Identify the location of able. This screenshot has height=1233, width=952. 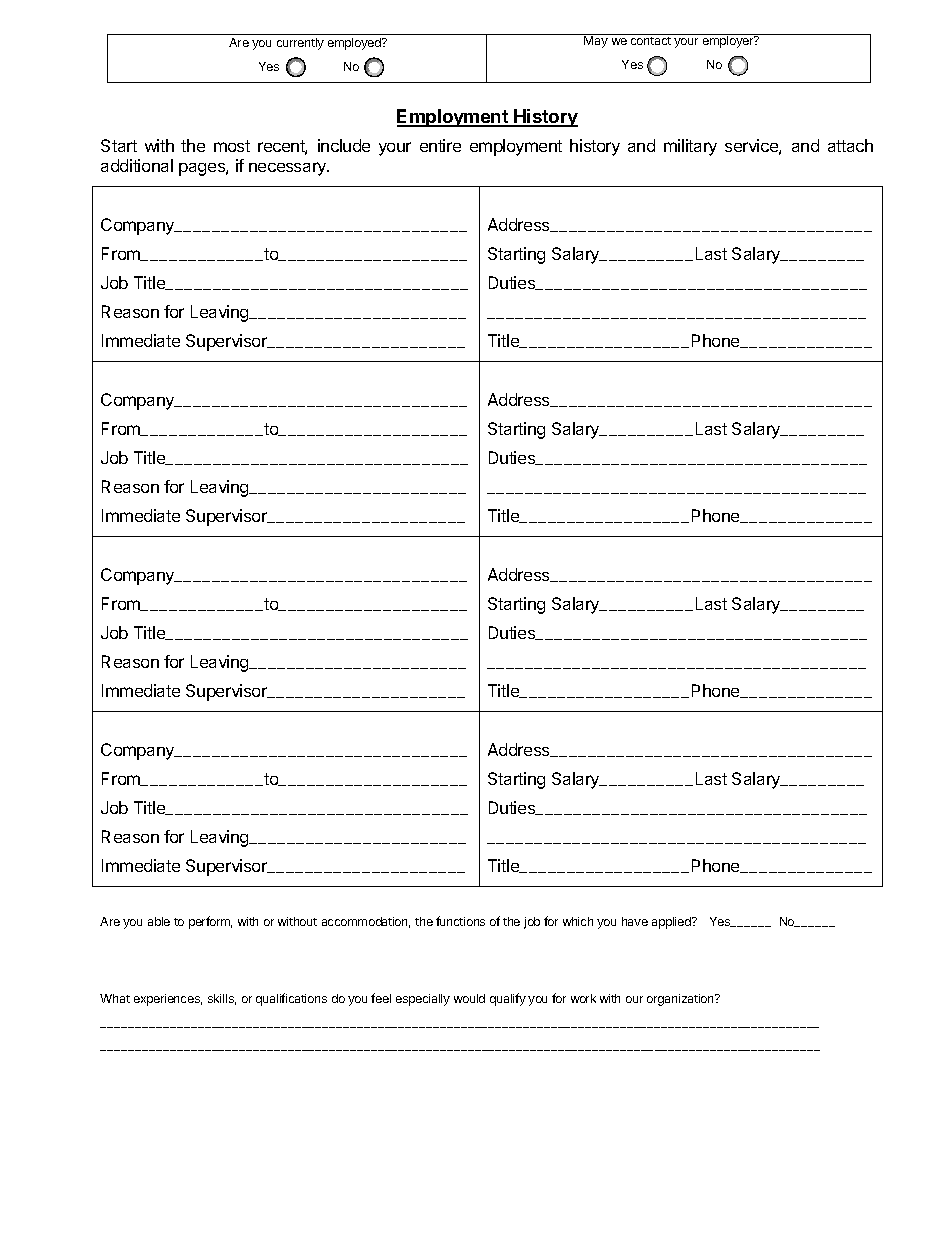
(159, 921).
